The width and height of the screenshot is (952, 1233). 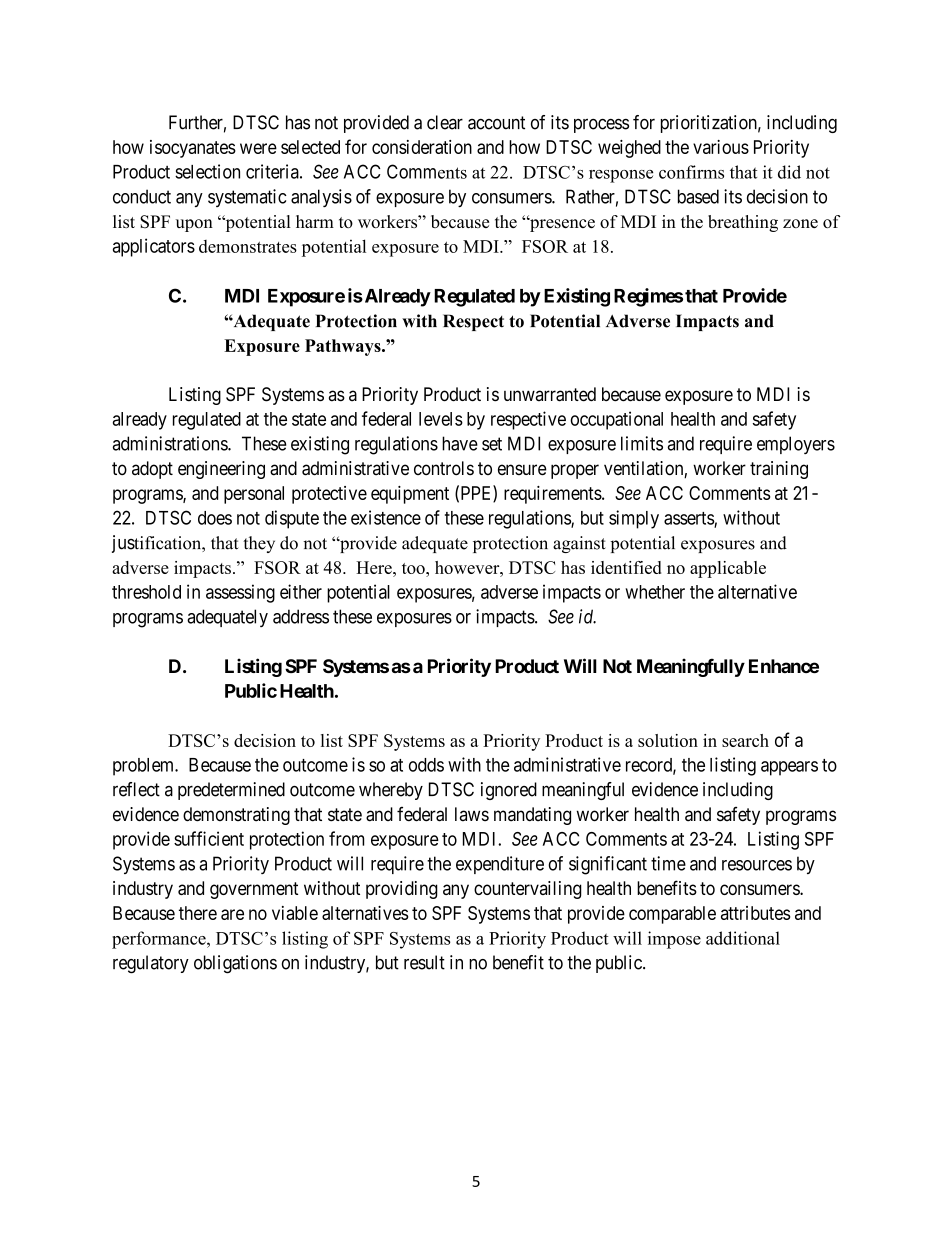 I want to click on are, so click(x=232, y=914).
